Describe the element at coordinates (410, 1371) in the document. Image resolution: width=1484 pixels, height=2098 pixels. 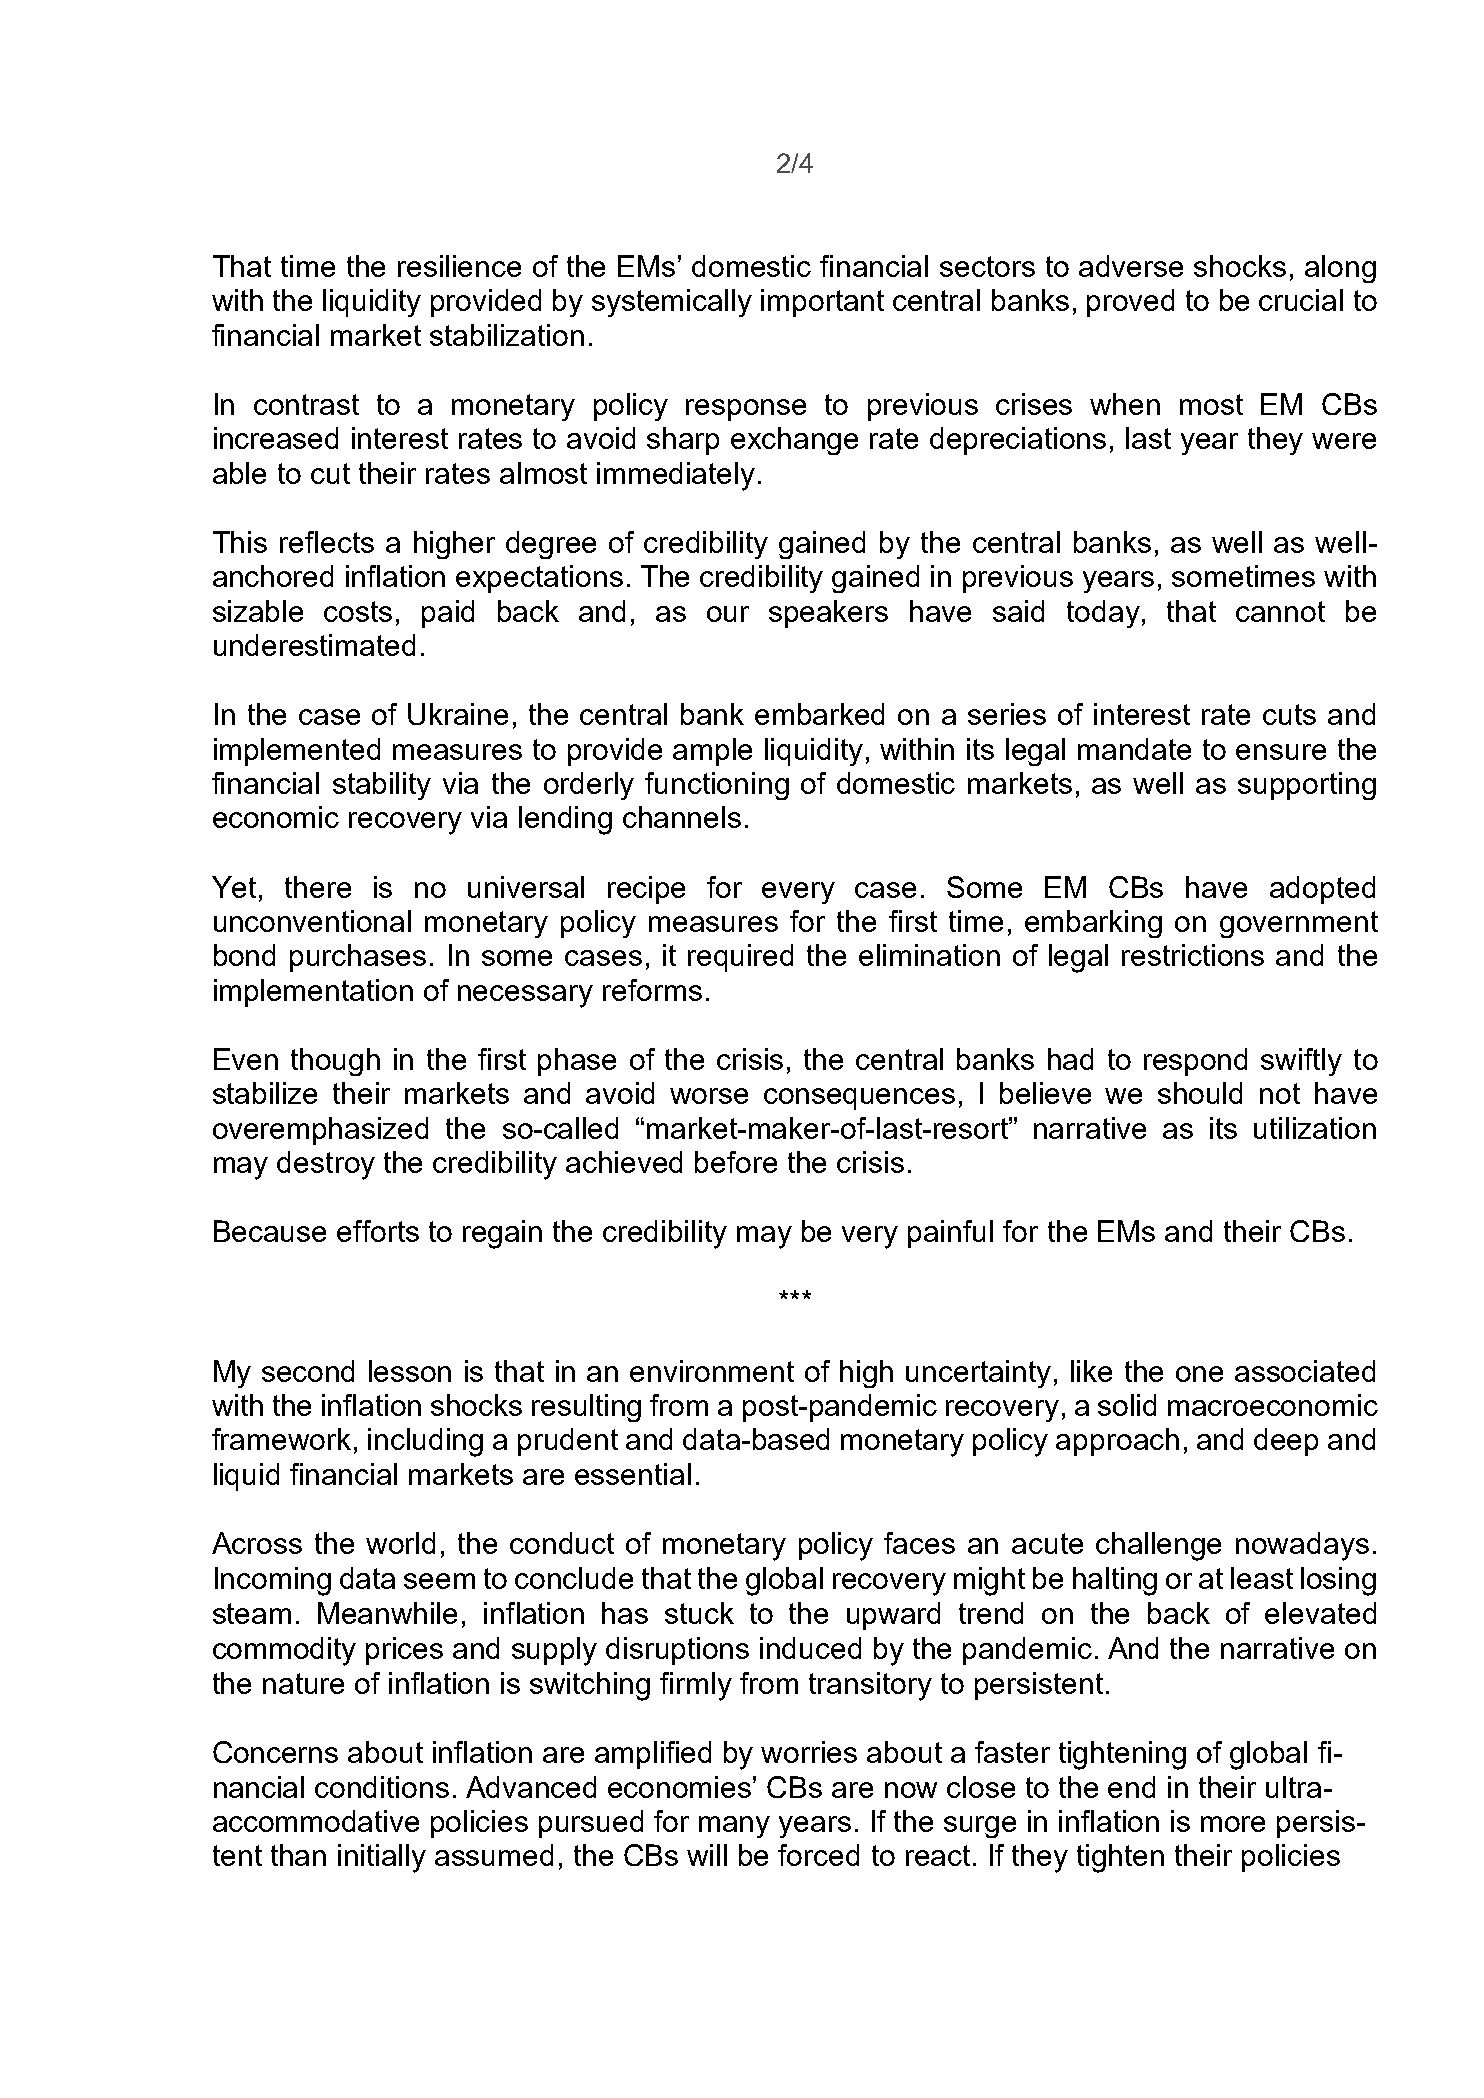
I see `lesson` at that location.
